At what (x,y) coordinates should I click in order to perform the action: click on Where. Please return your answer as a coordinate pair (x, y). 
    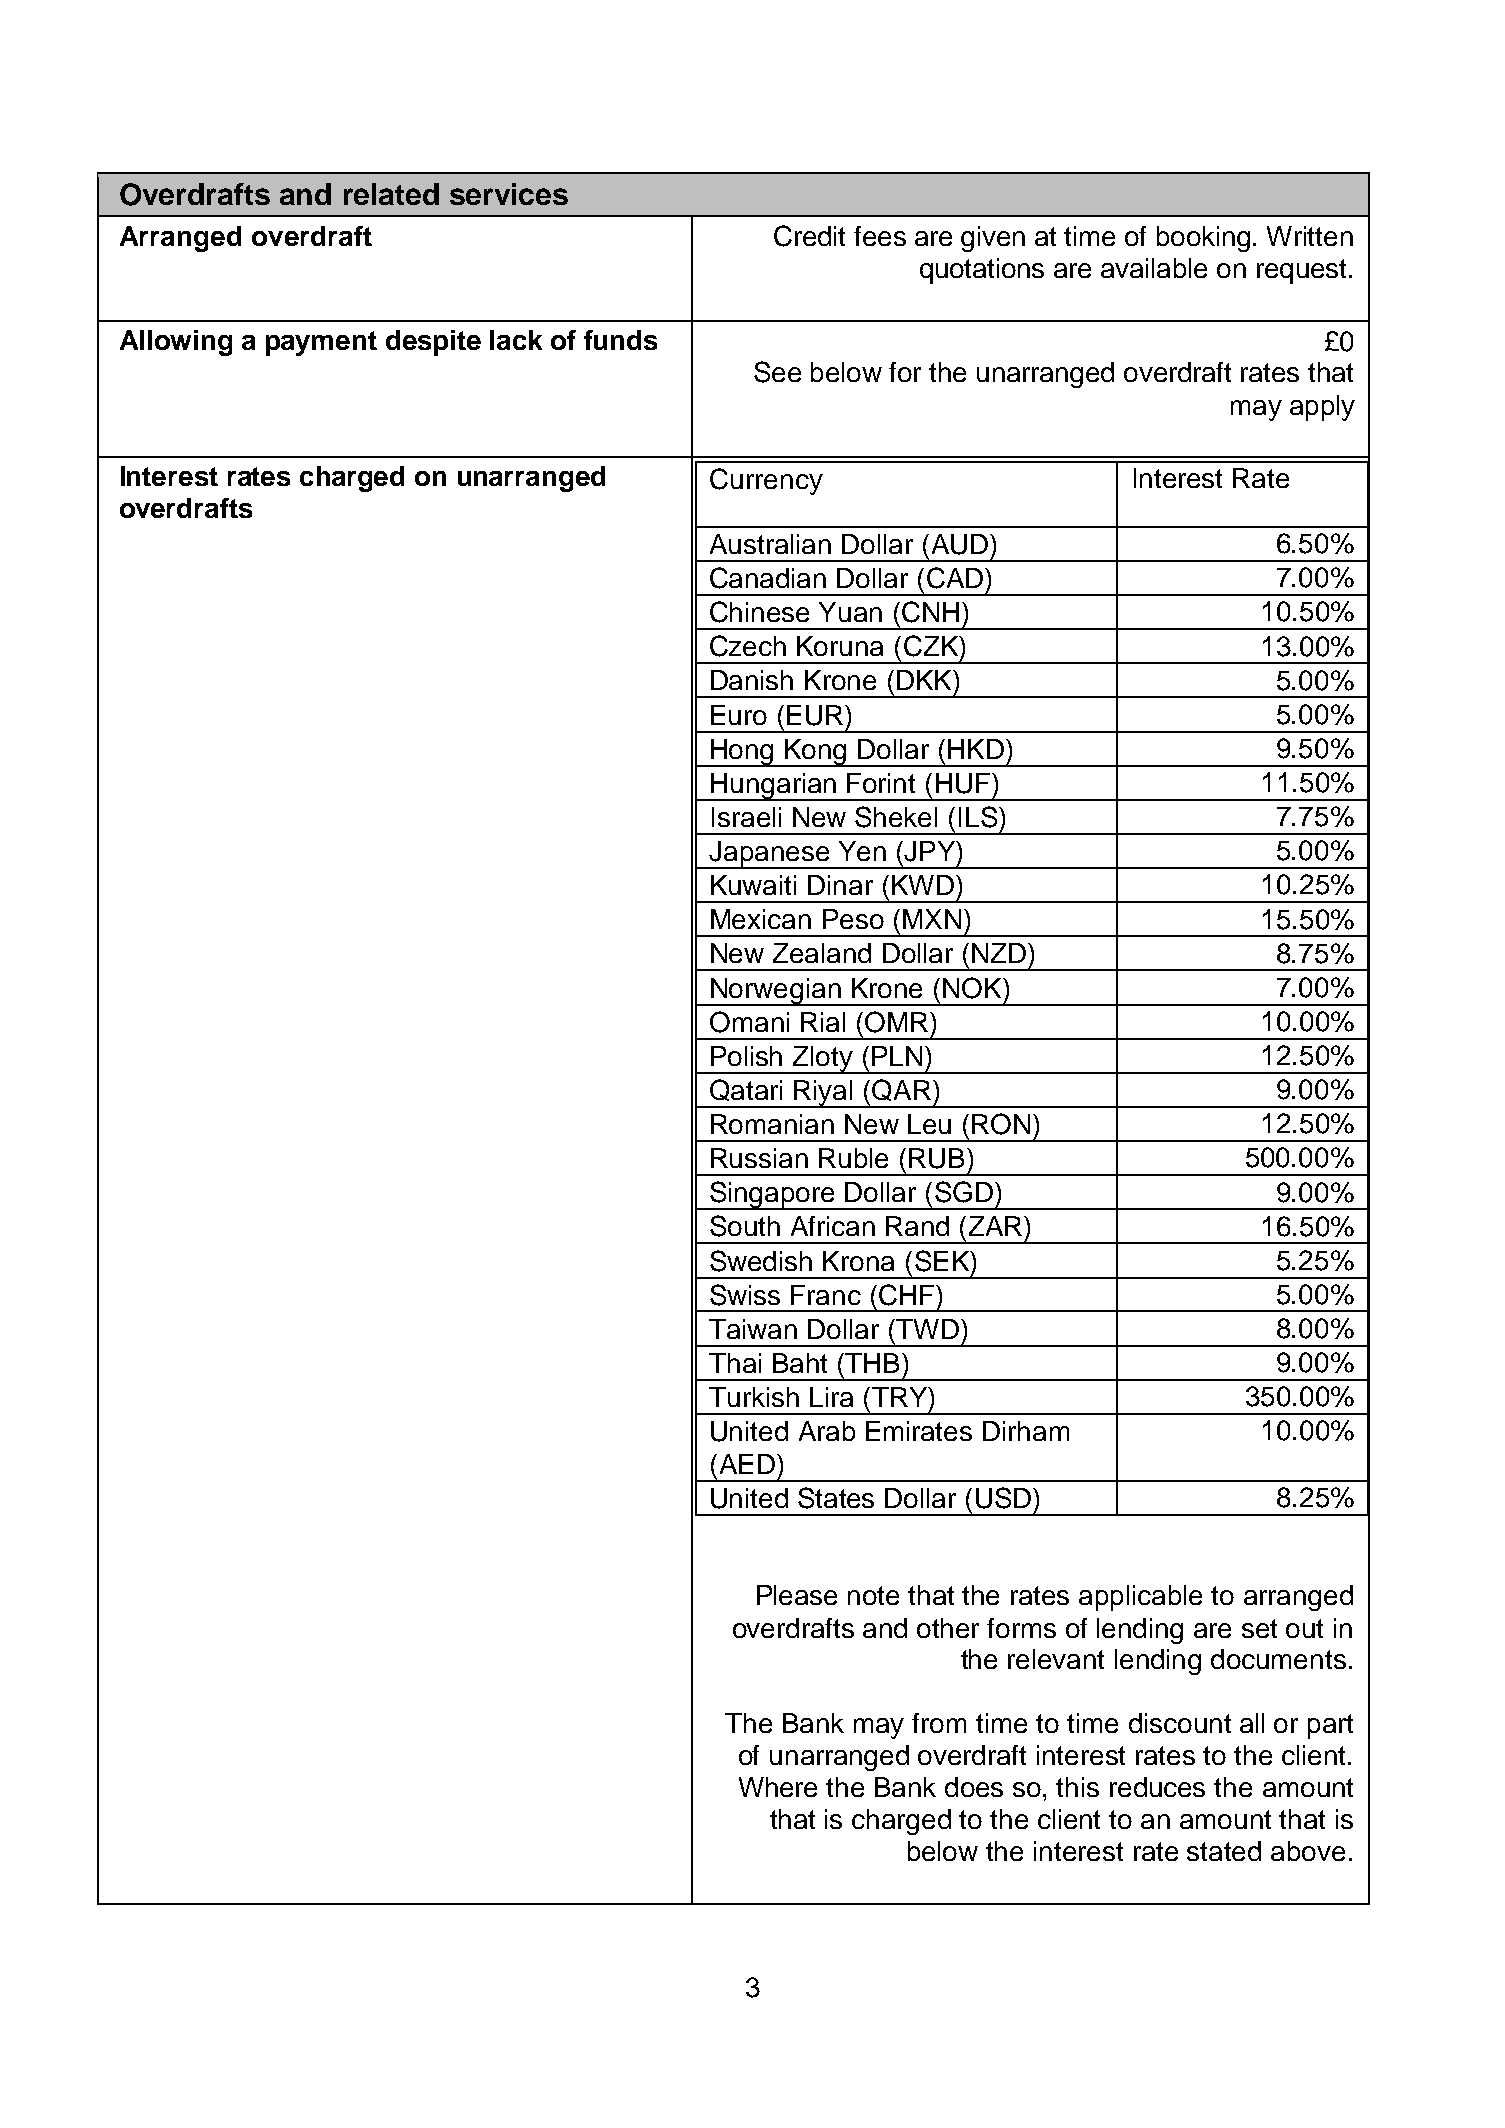
    Looking at the image, I should click on (778, 1787).
